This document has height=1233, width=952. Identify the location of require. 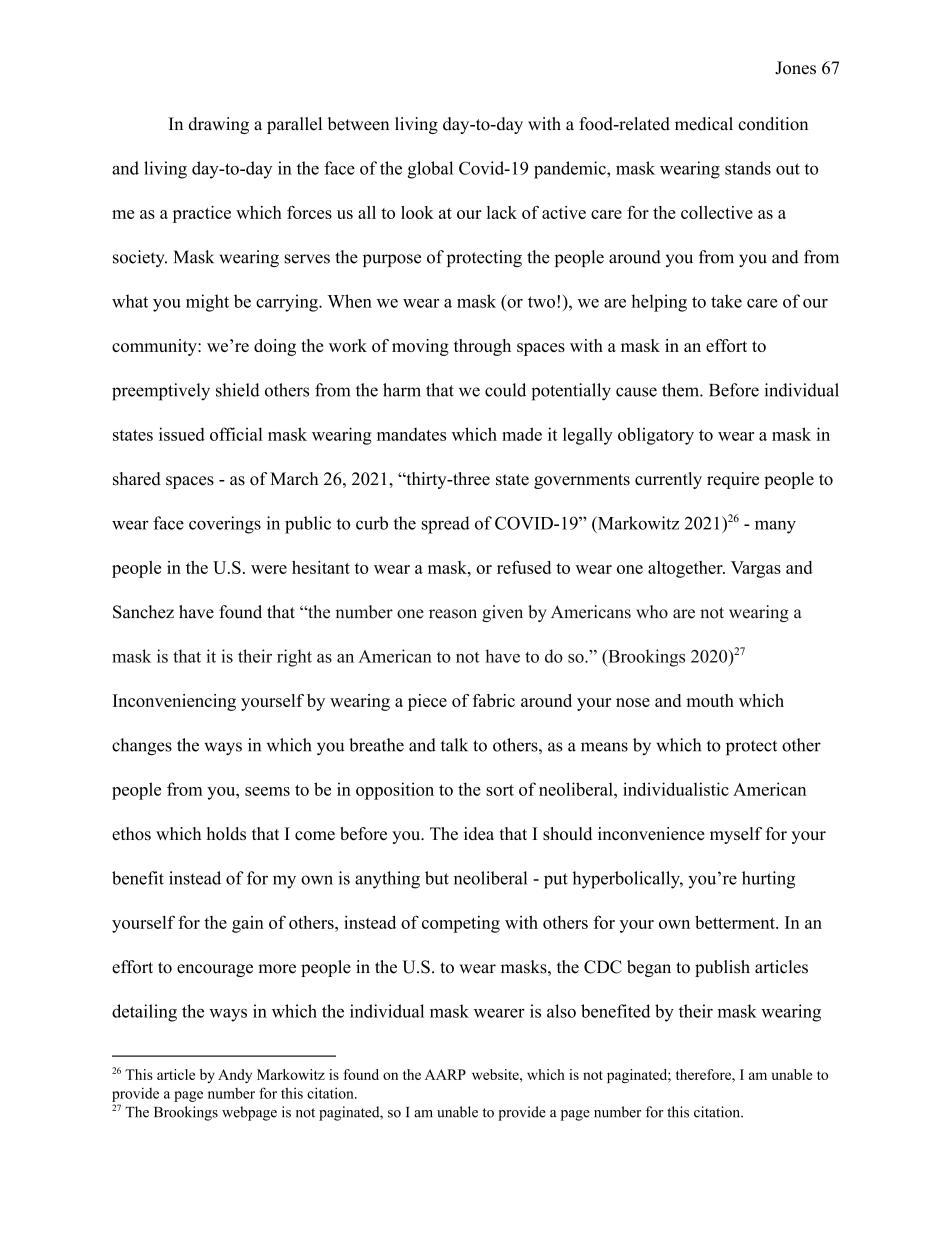
(733, 480).
